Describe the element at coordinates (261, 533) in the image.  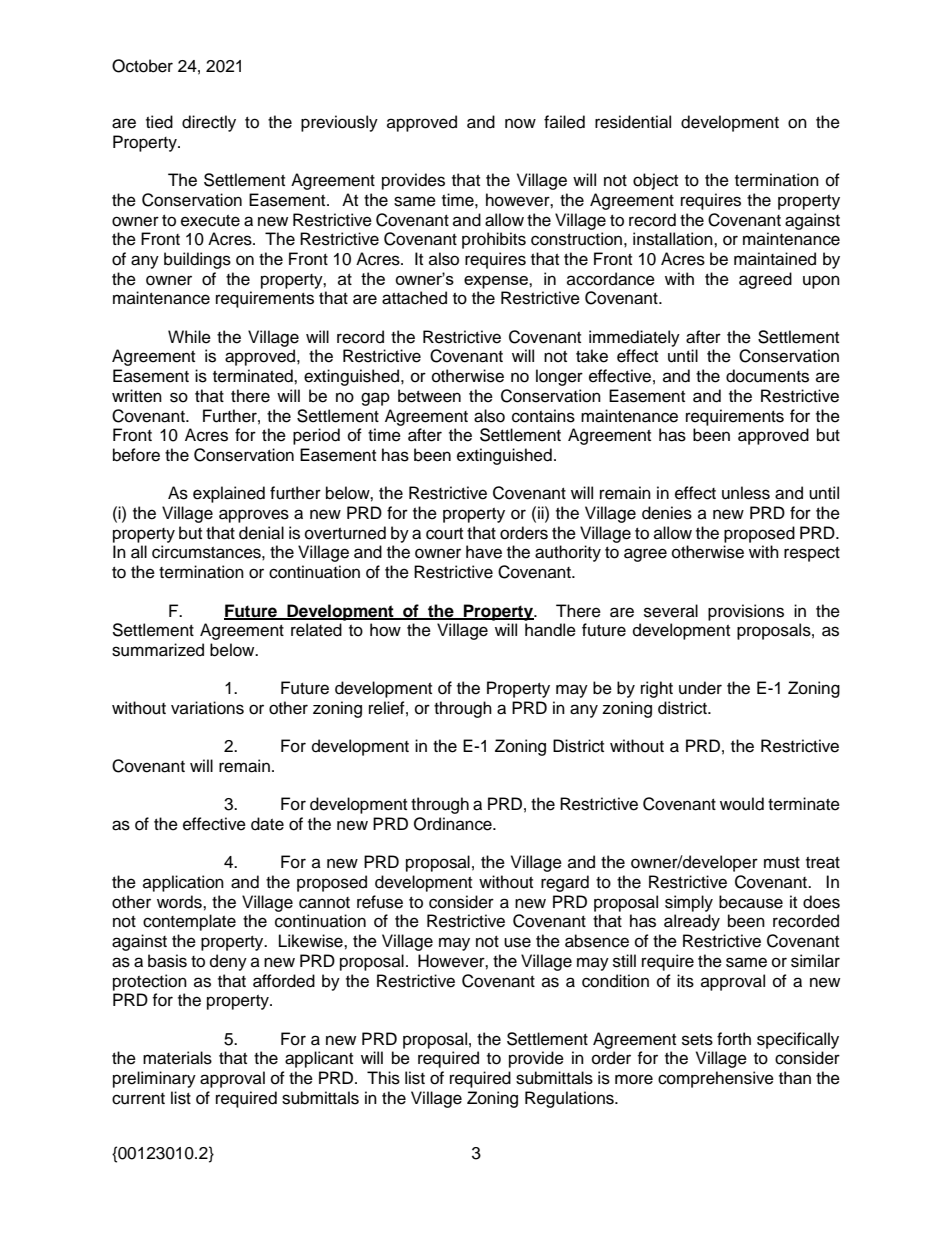
I see `denial` at that location.
